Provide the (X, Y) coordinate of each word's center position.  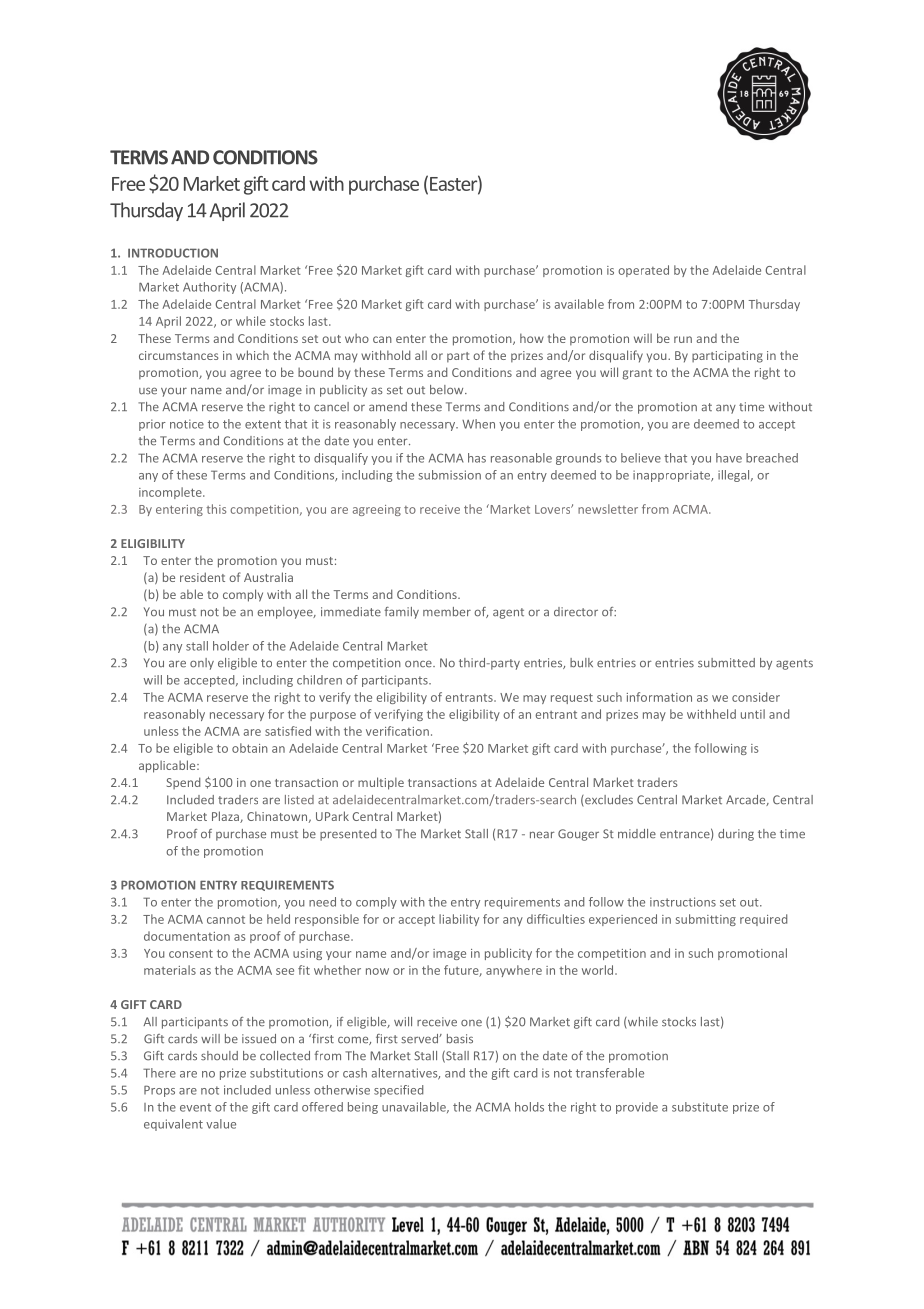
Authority (209, 288)
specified (398, 1091)
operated (643, 271)
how (532, 338)
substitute (700, 1107)
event (195, 1107)
